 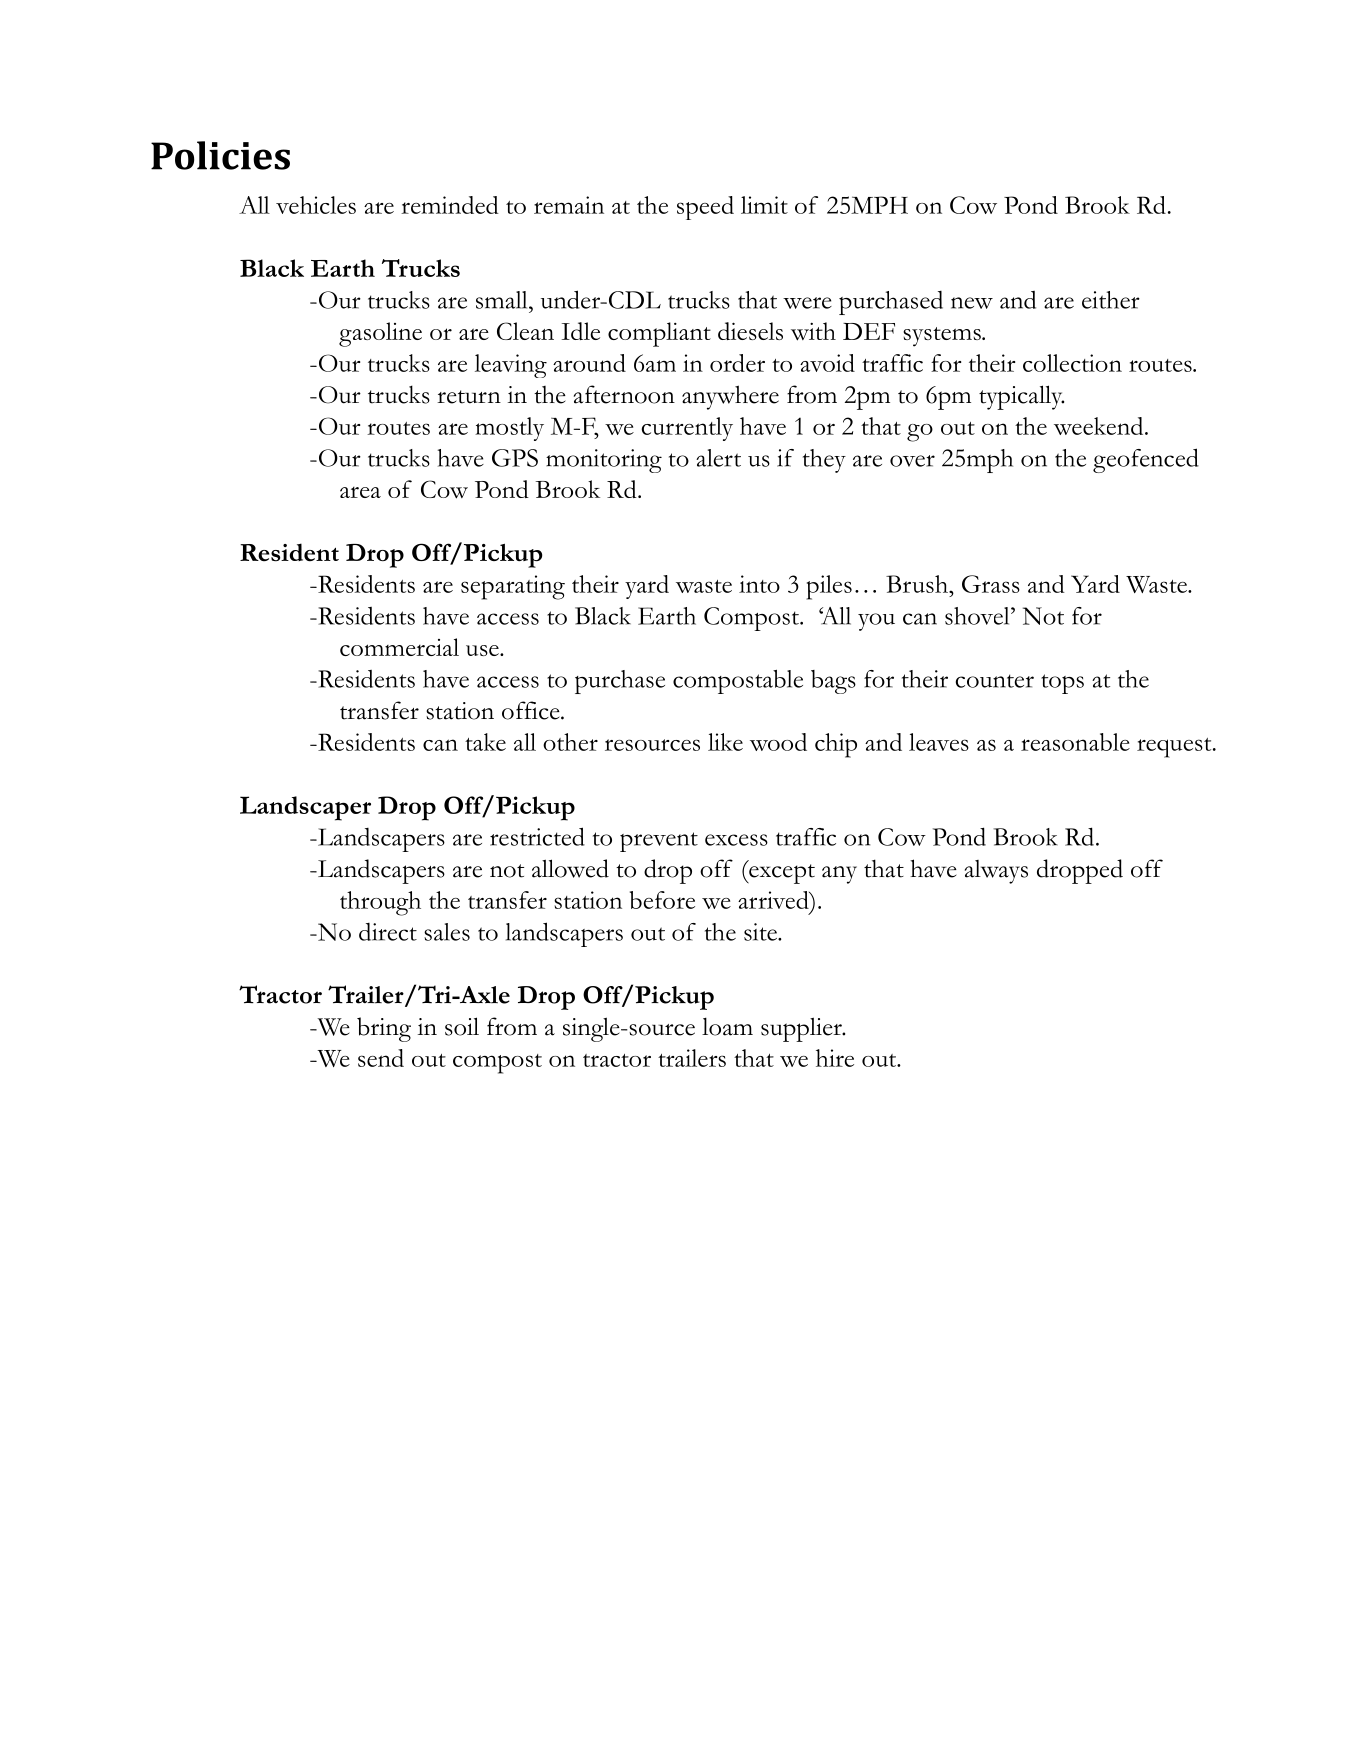 What do you see at coordinates (991, 584) in the screenshot?
I see `Grass` at bounding box center [991, 584].
